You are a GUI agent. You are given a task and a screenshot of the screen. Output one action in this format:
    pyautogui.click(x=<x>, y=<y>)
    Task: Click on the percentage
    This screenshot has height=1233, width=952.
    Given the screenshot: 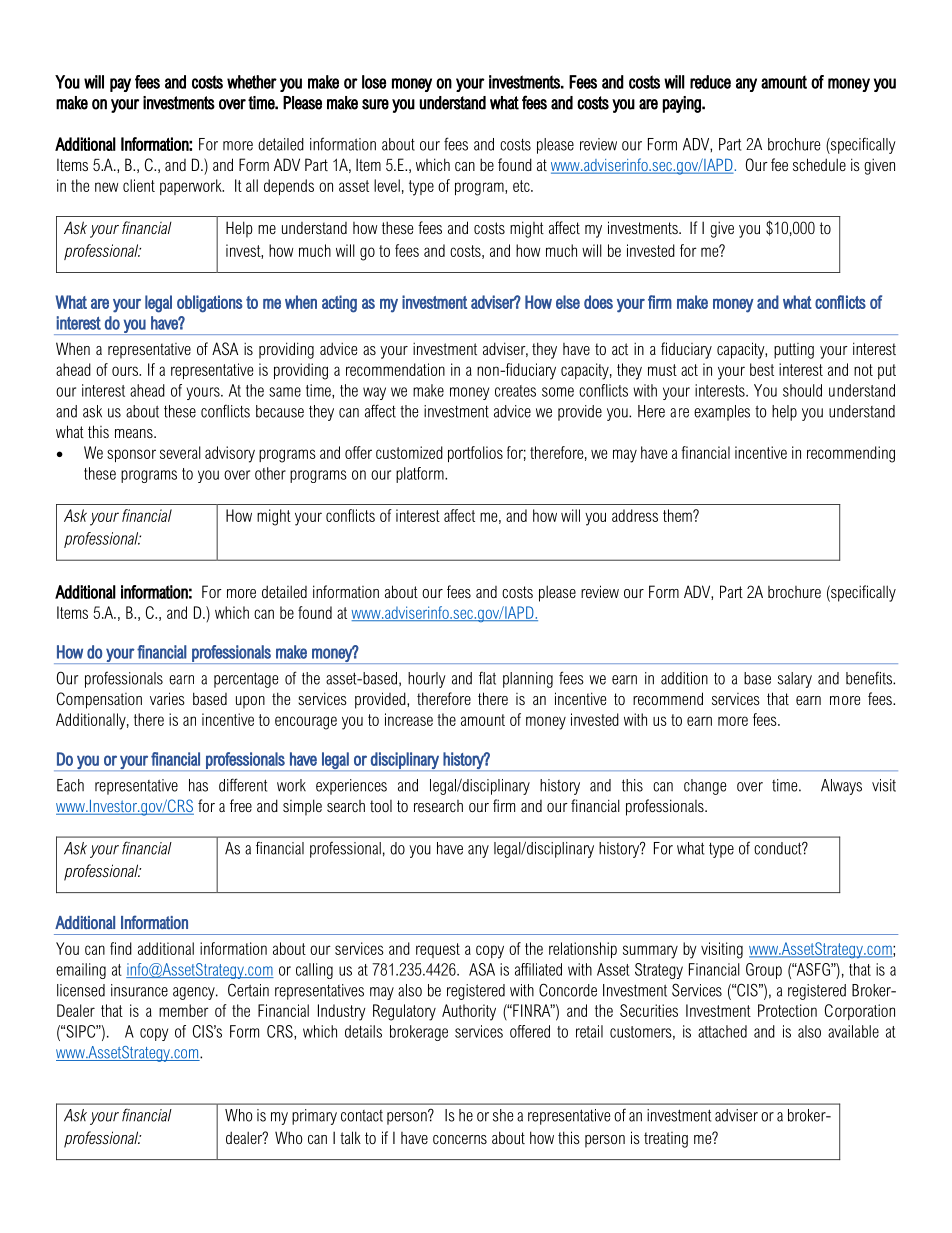 What is the action you would take?
    pyautogui.click(x=246, y=680)
